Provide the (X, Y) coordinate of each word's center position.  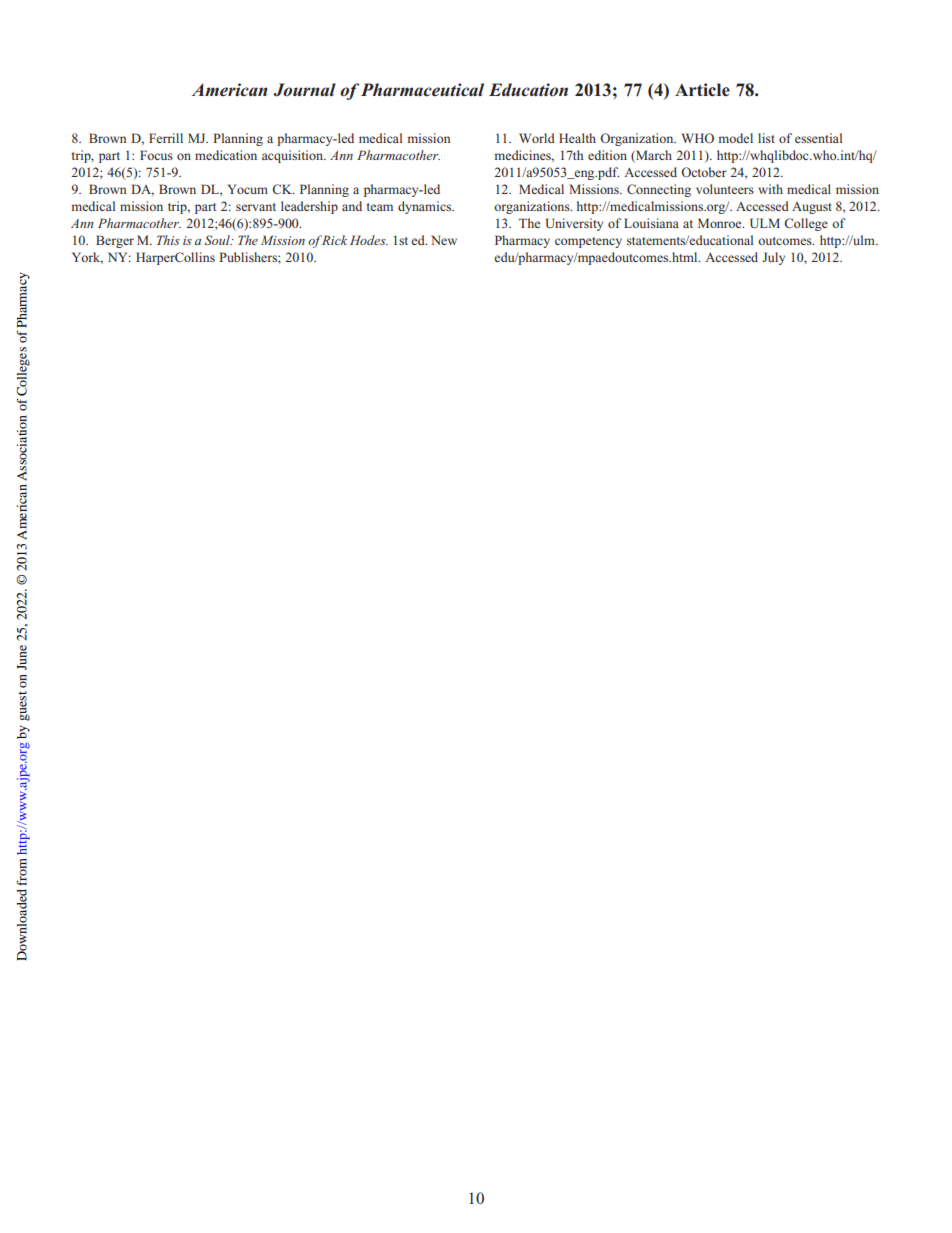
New (444, 240)
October (704, 172)
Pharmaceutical (422, 89)
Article (702, 90)
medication (226, 155)
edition (607, 155)
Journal (305, 90)
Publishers (249, 257)
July (773, 258)
